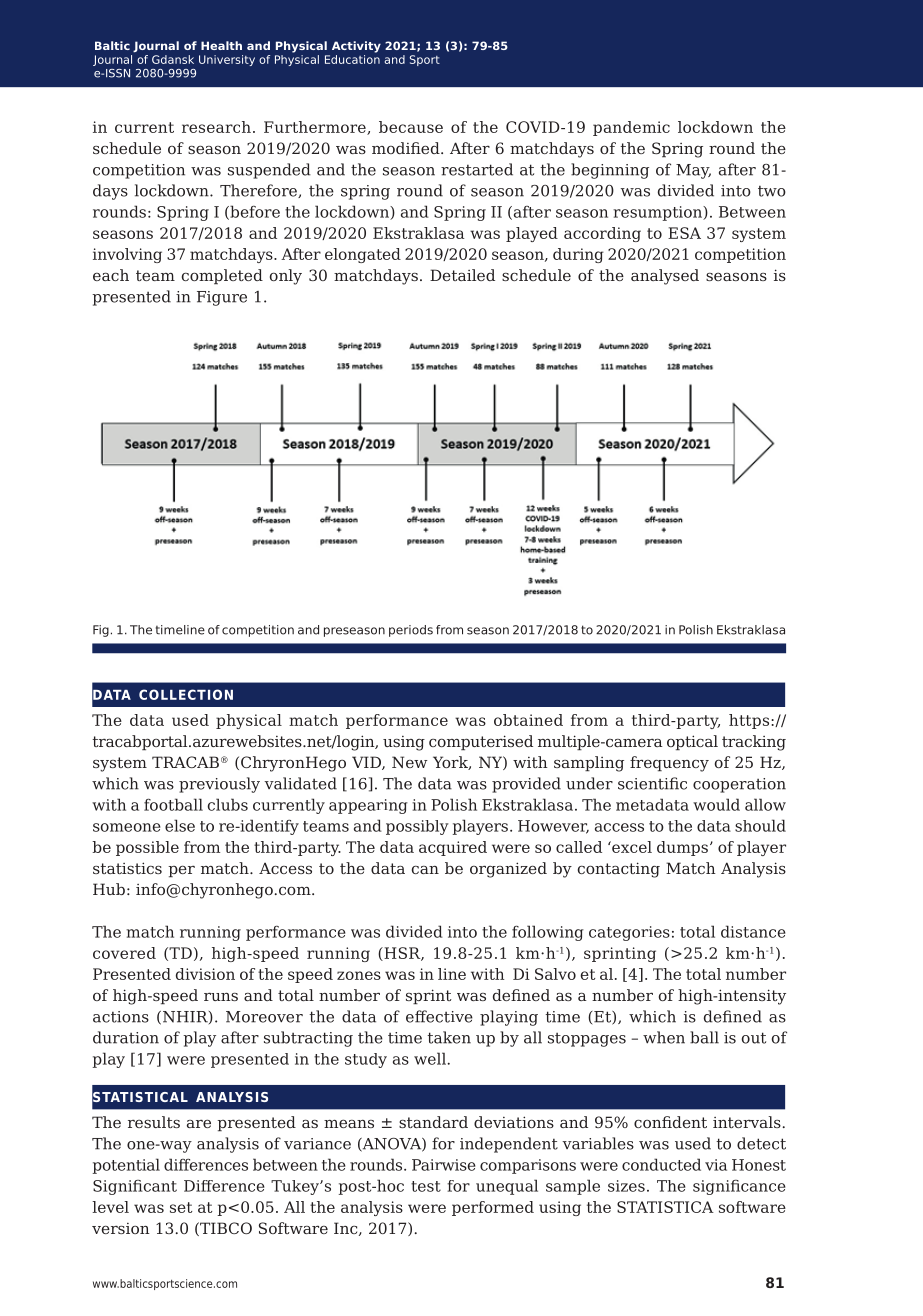  Describe the element at coordinates (661, 1164) in the screenshot. I see `conducted` at that location.
